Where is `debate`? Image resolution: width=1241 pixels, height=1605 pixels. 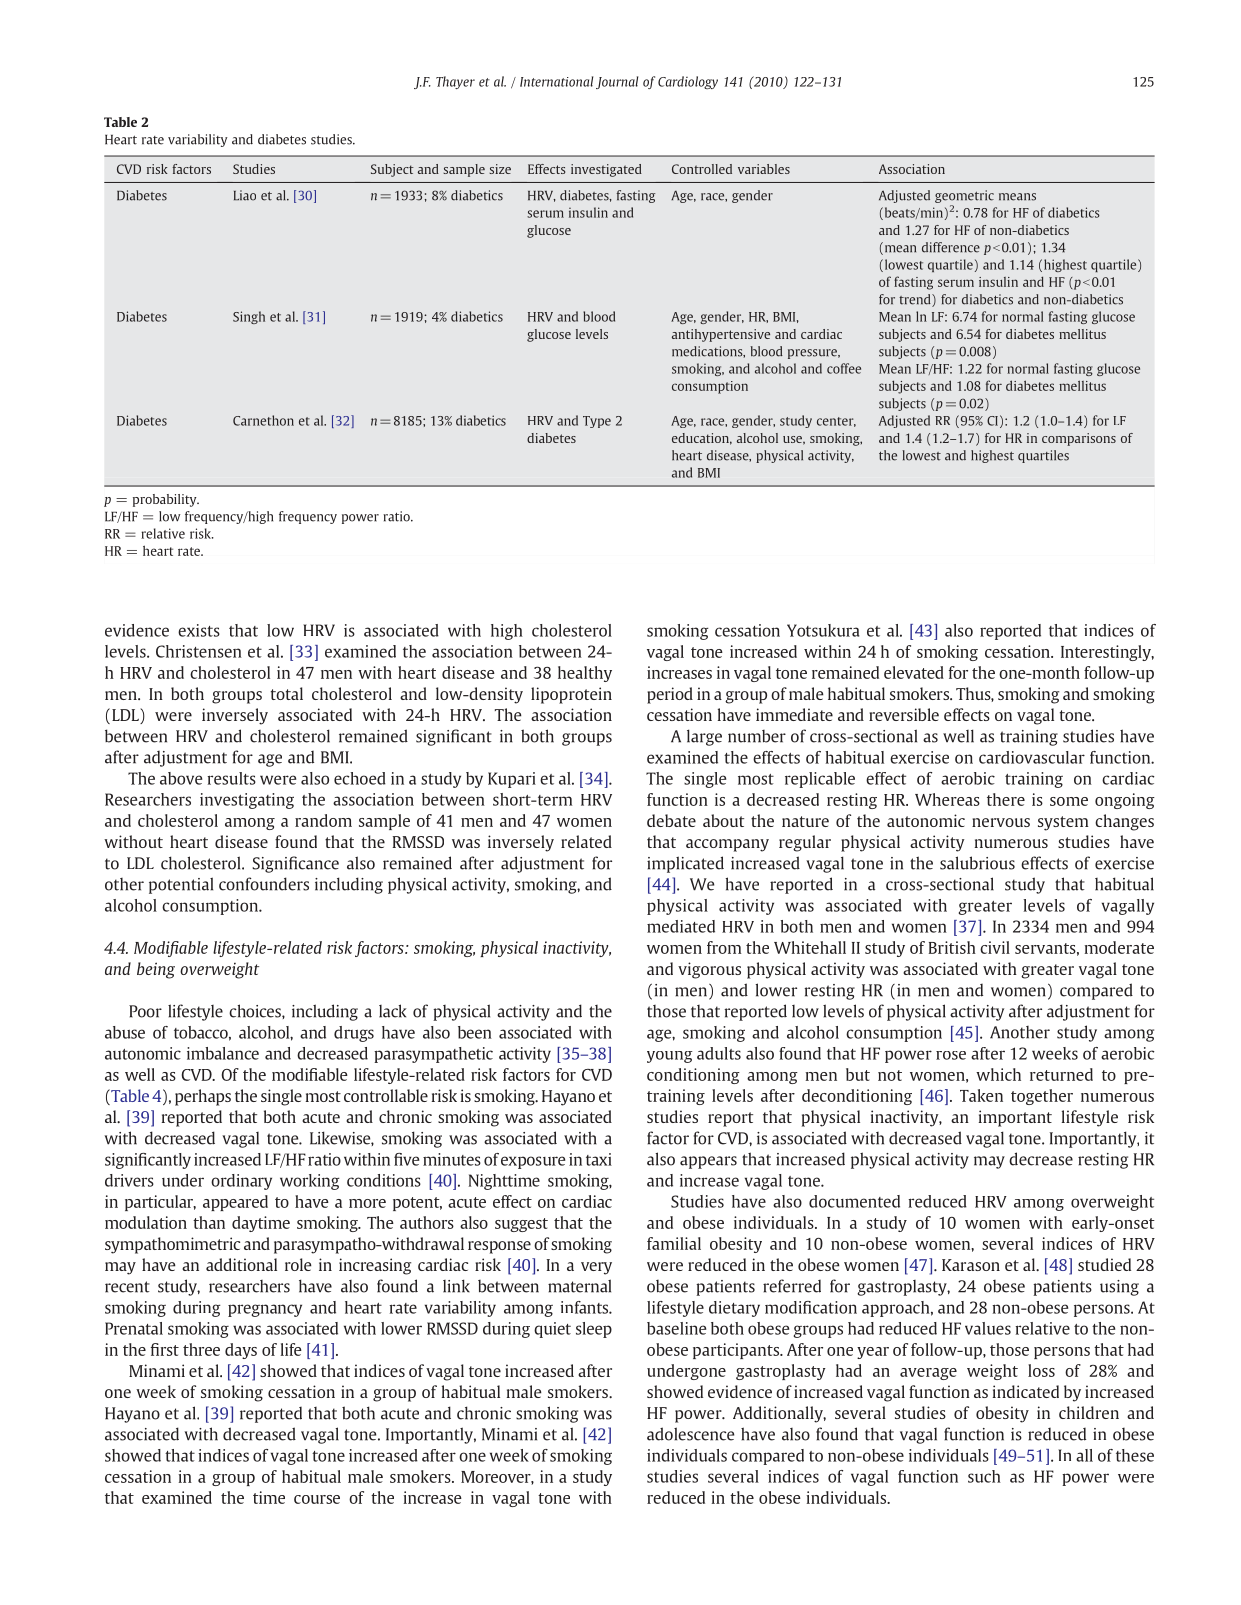 debate is located at coordinates (671, 820).
